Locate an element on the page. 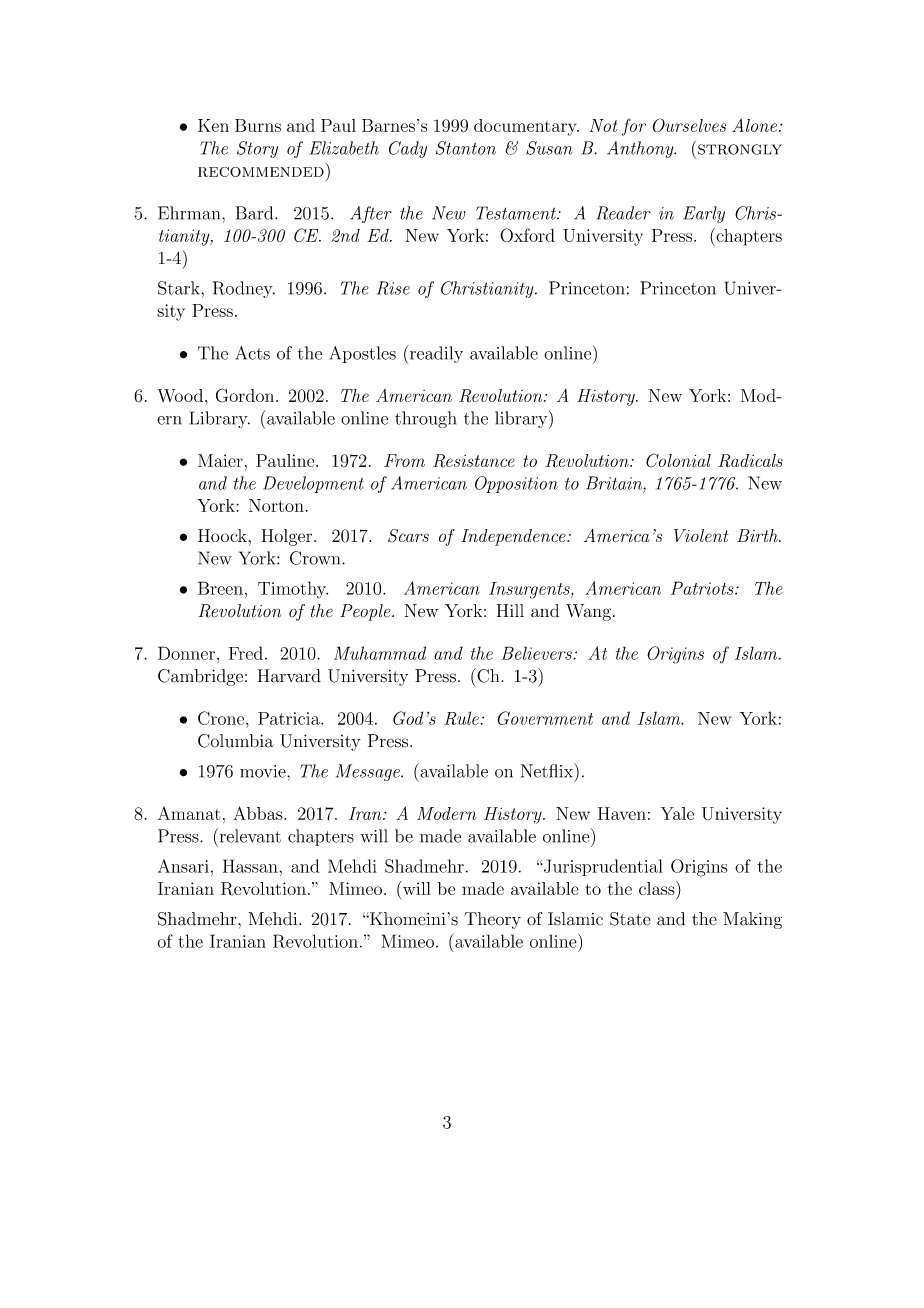 The height and width of the document is (1308, 924). Hassan is located at coordinates (251, 866).
